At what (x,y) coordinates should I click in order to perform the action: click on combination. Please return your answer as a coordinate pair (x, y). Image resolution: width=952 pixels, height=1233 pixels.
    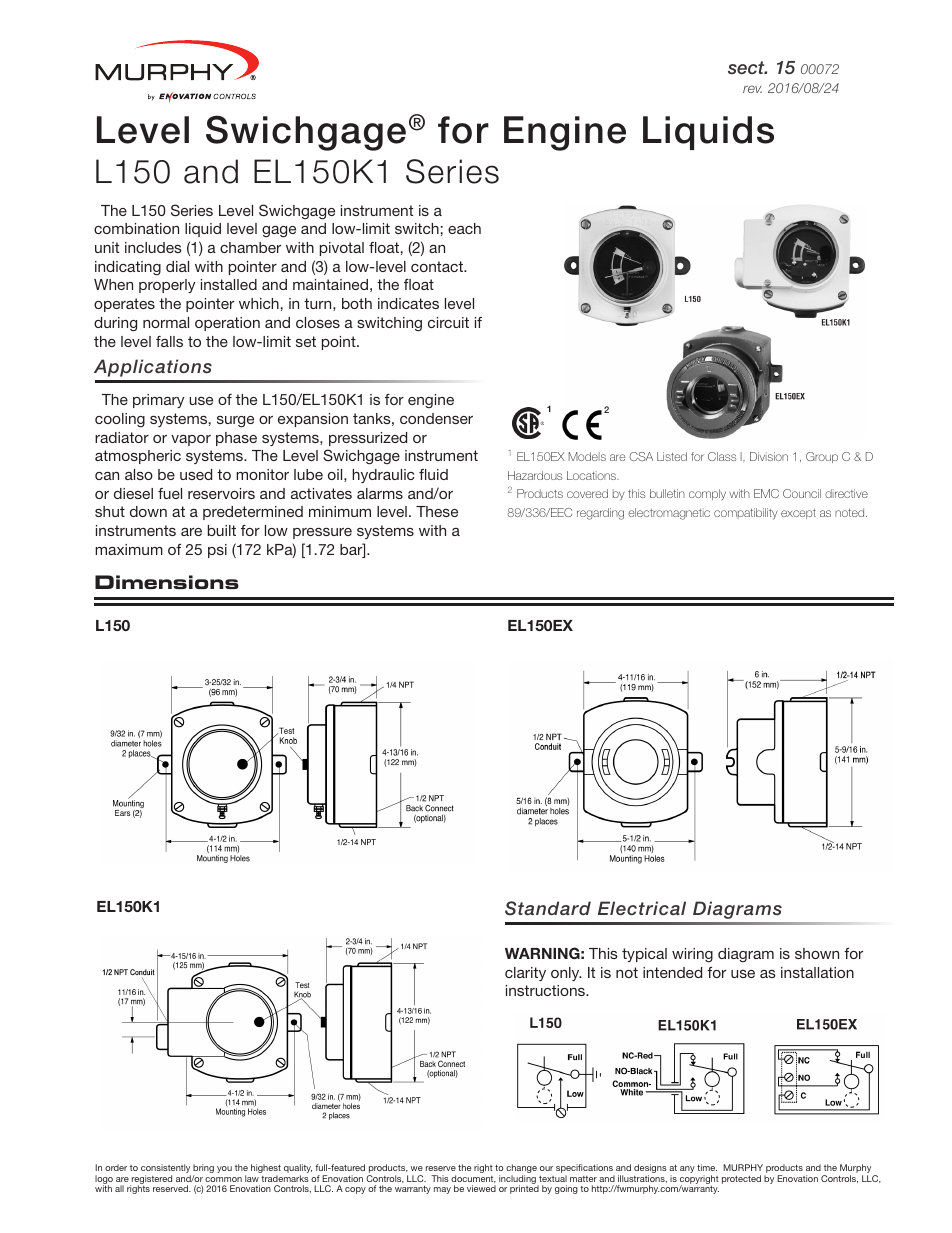
    Looking at the image, I should click on (136, 228).
